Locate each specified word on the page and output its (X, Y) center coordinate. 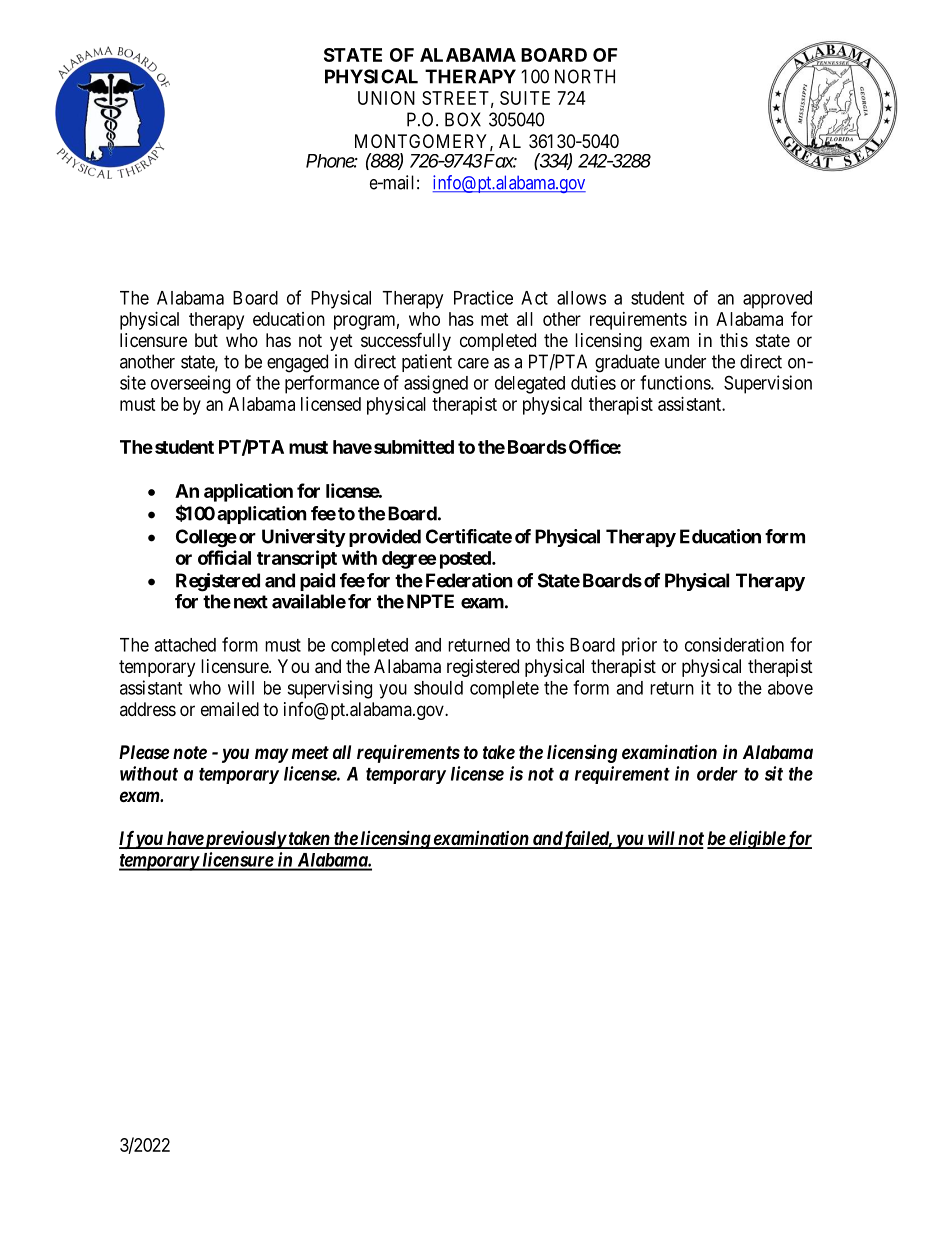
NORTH (585, 76)
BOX (463, 119)
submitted (414, 446)
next (251, 602)
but (206, 340)
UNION (386, 98)
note (190, 752)
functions (676, 382)
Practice (483, 297)
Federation (469, 580)
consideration (734, 644)
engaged (297, 363)
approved (777, 300)
